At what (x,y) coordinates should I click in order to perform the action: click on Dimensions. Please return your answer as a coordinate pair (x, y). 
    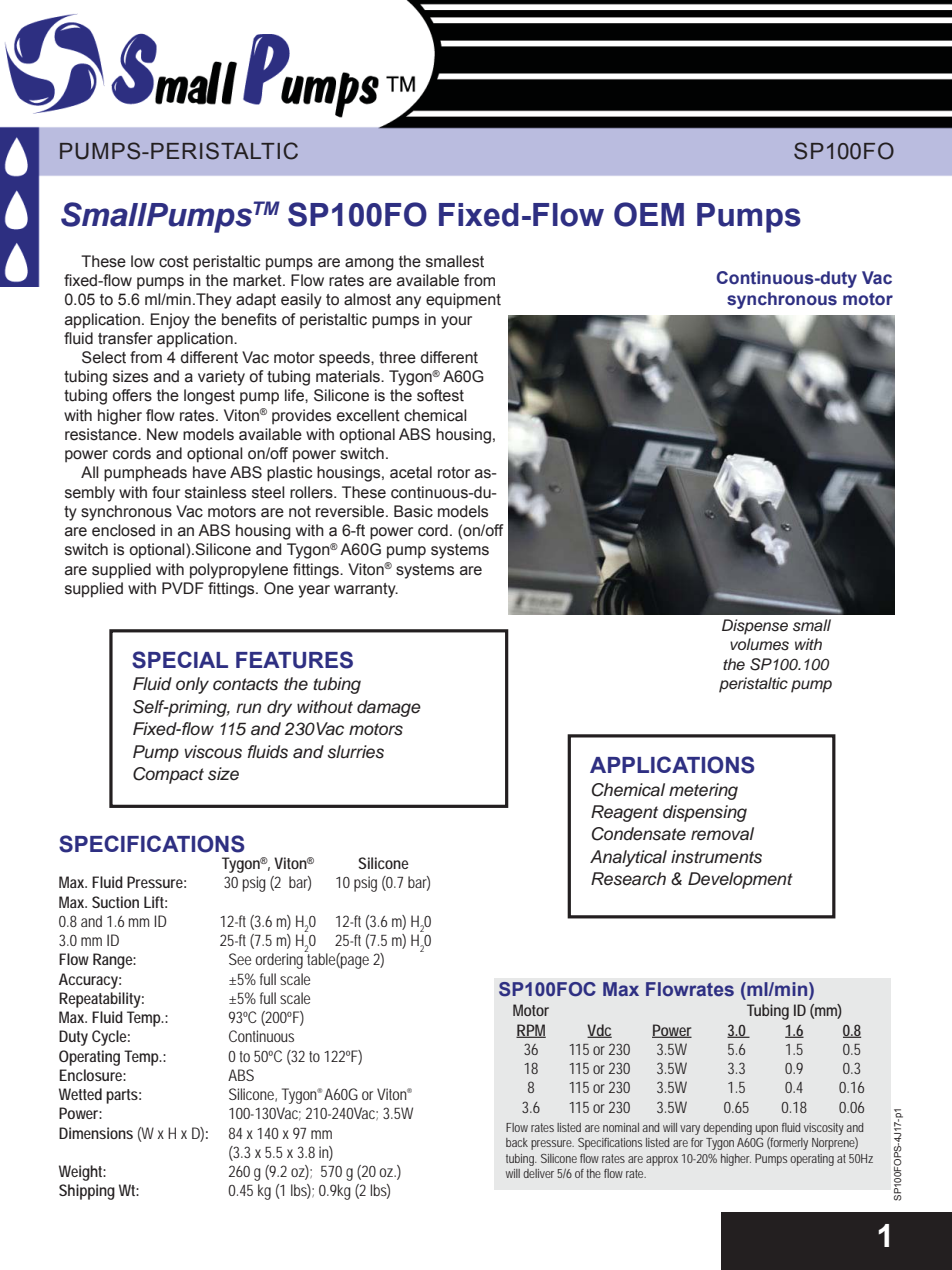
    Looking at the image, I should click on (96, 1133).
